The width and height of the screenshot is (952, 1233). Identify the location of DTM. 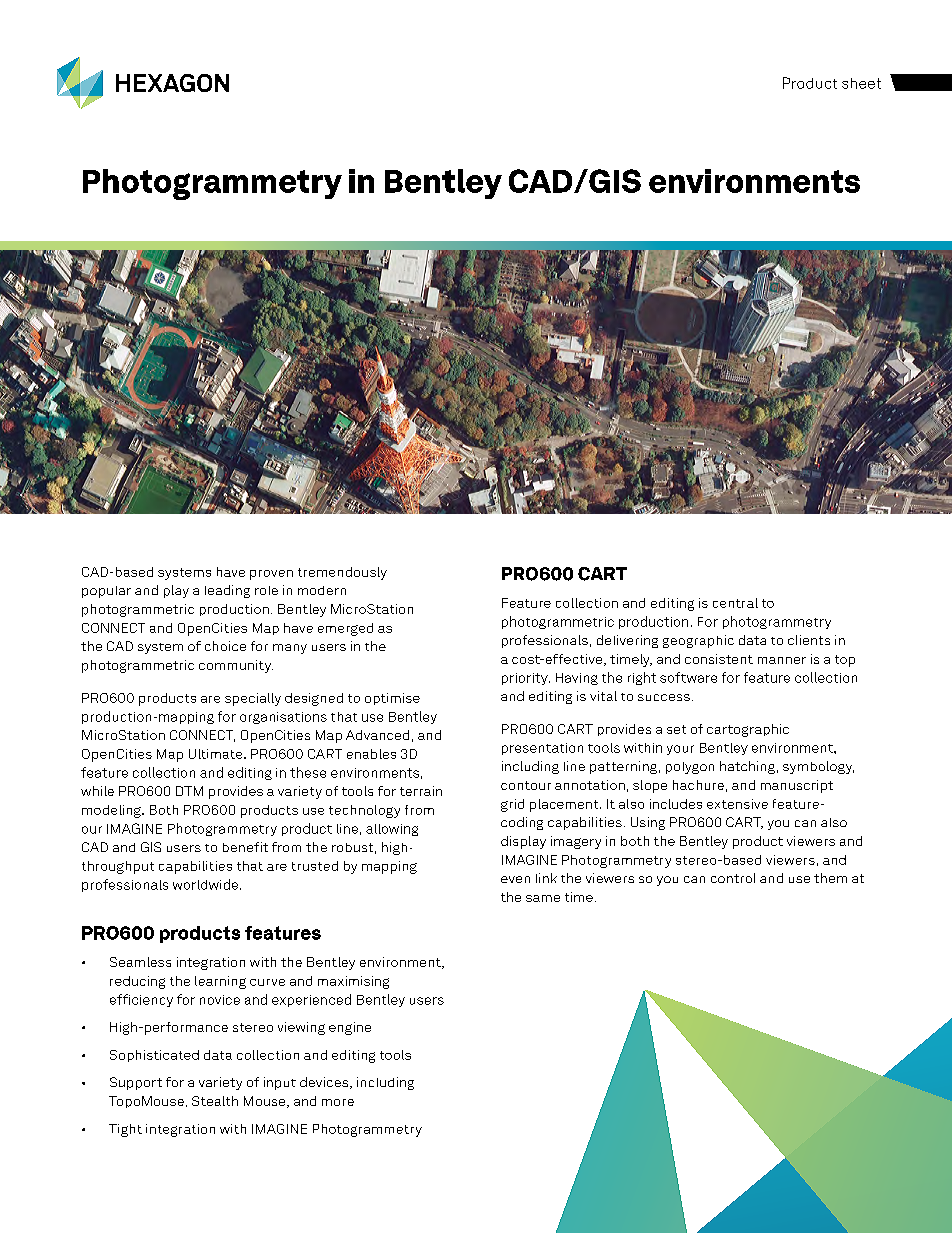
(189, 791).
